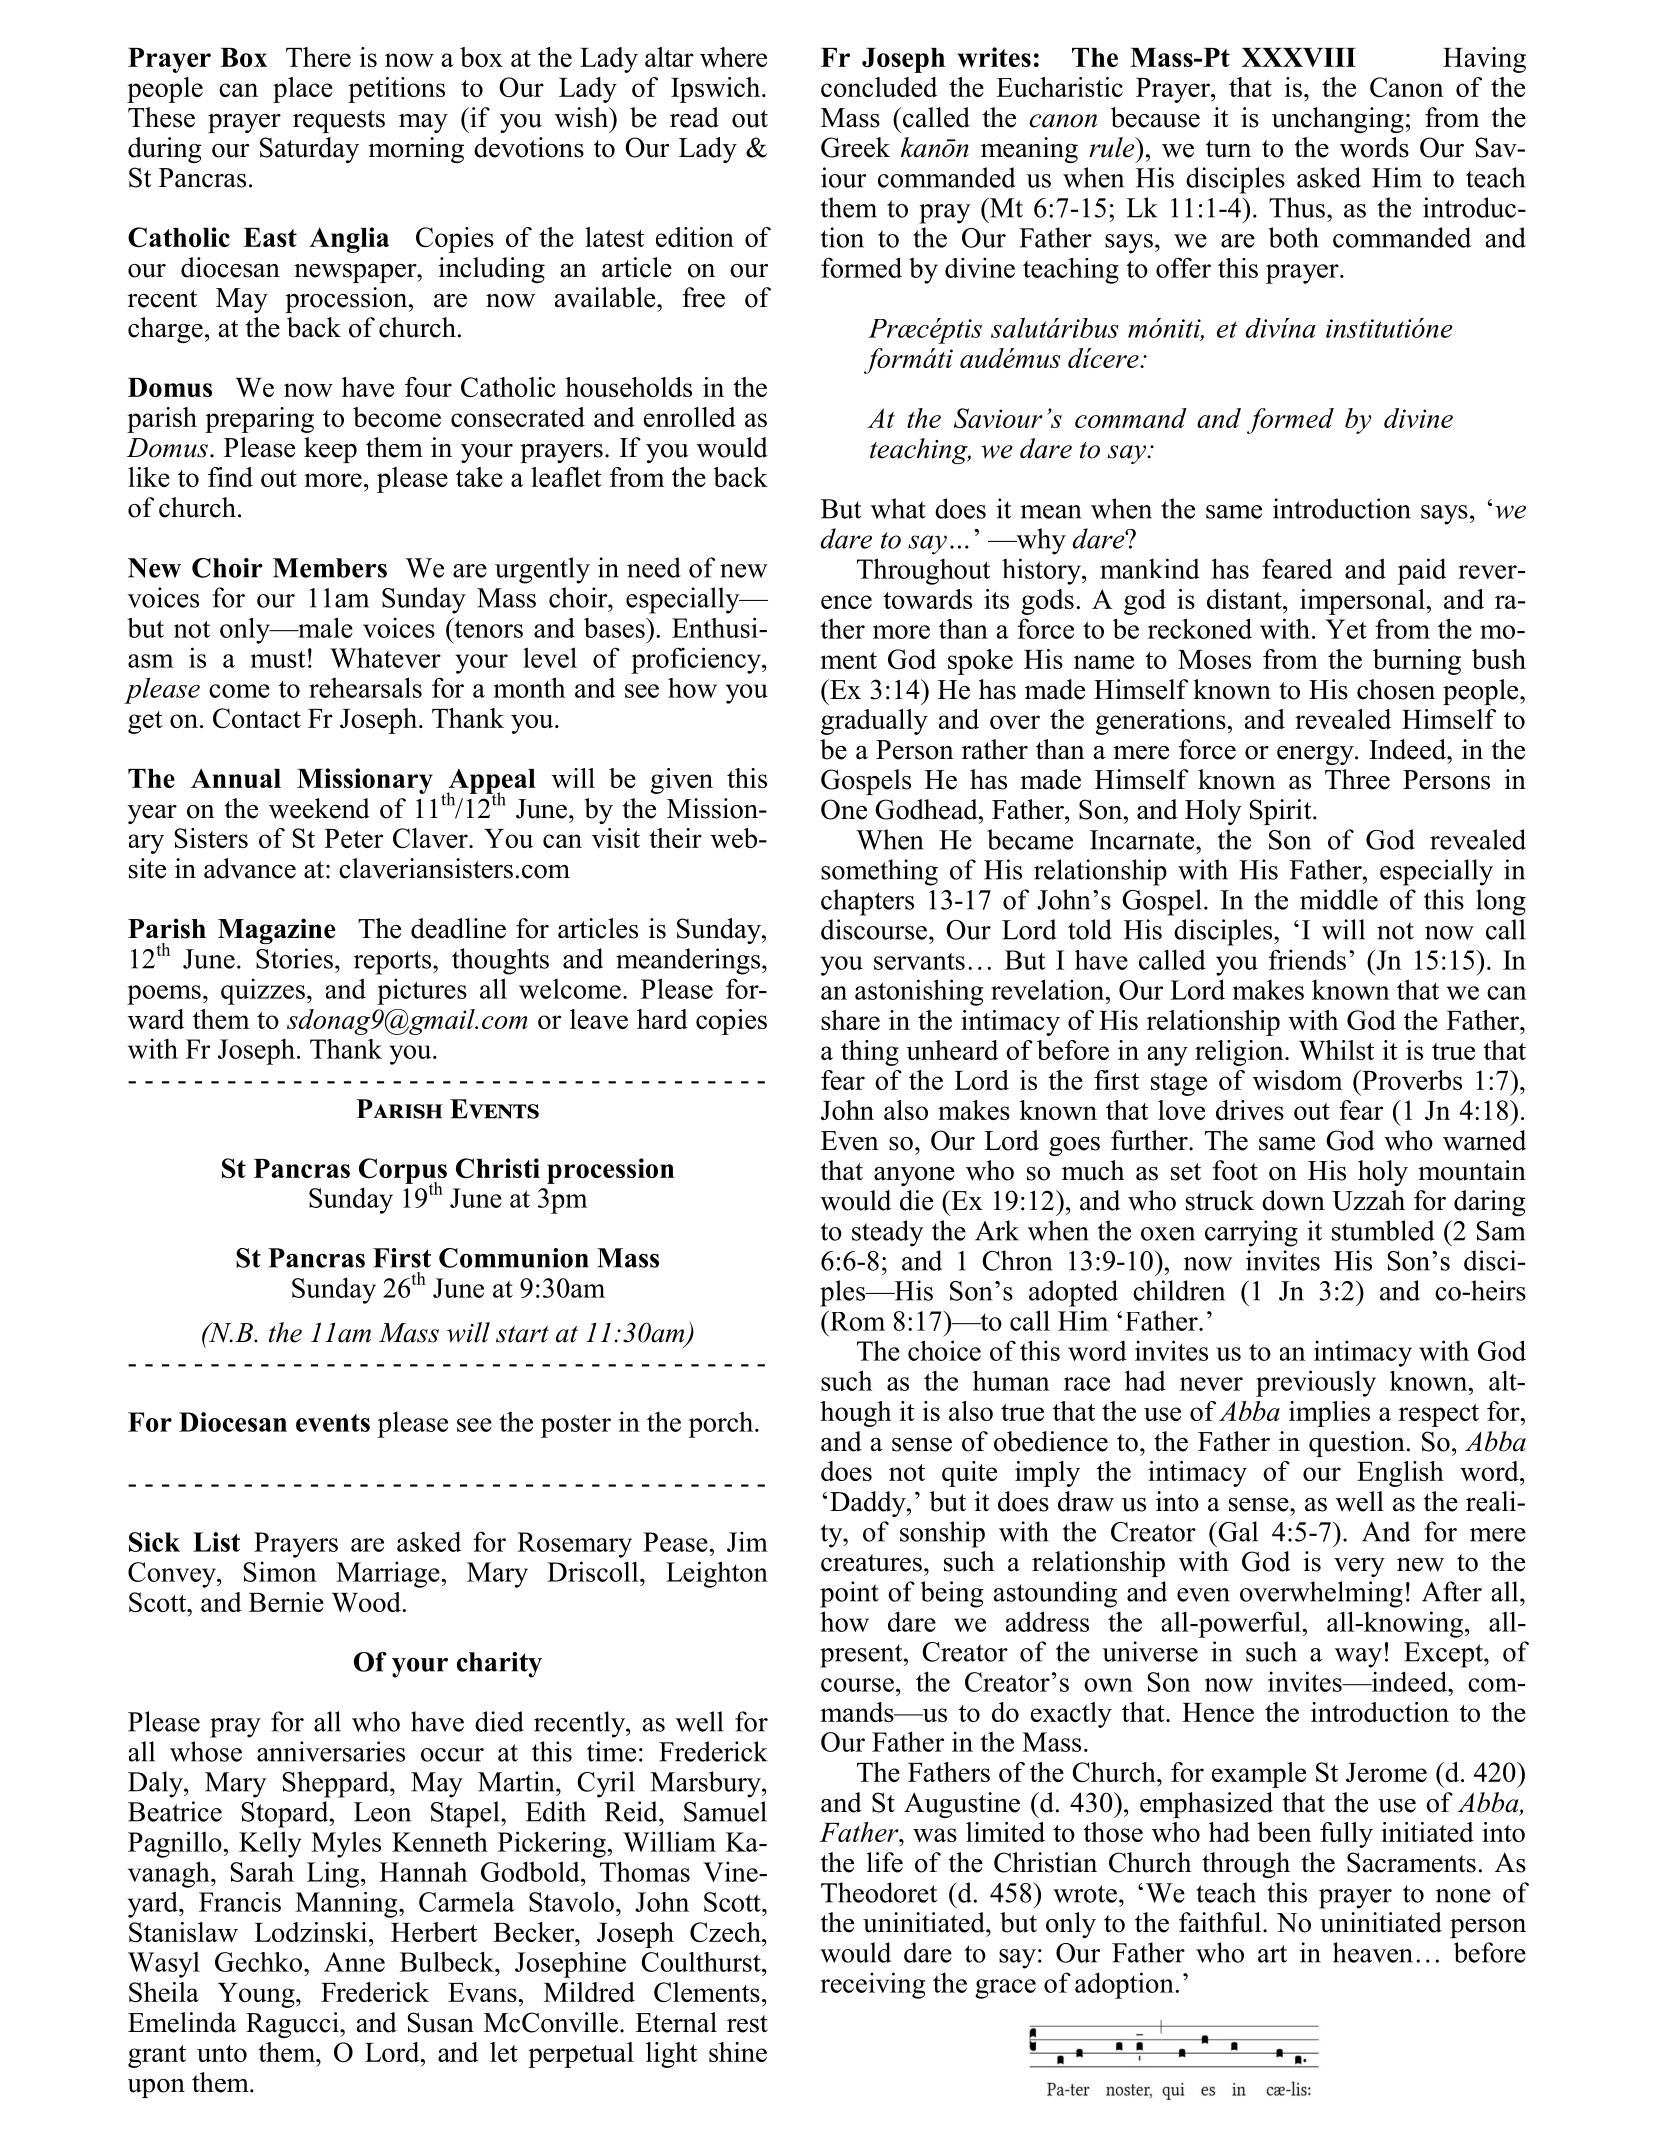  I want to click on Contact, so click(257, 718).
